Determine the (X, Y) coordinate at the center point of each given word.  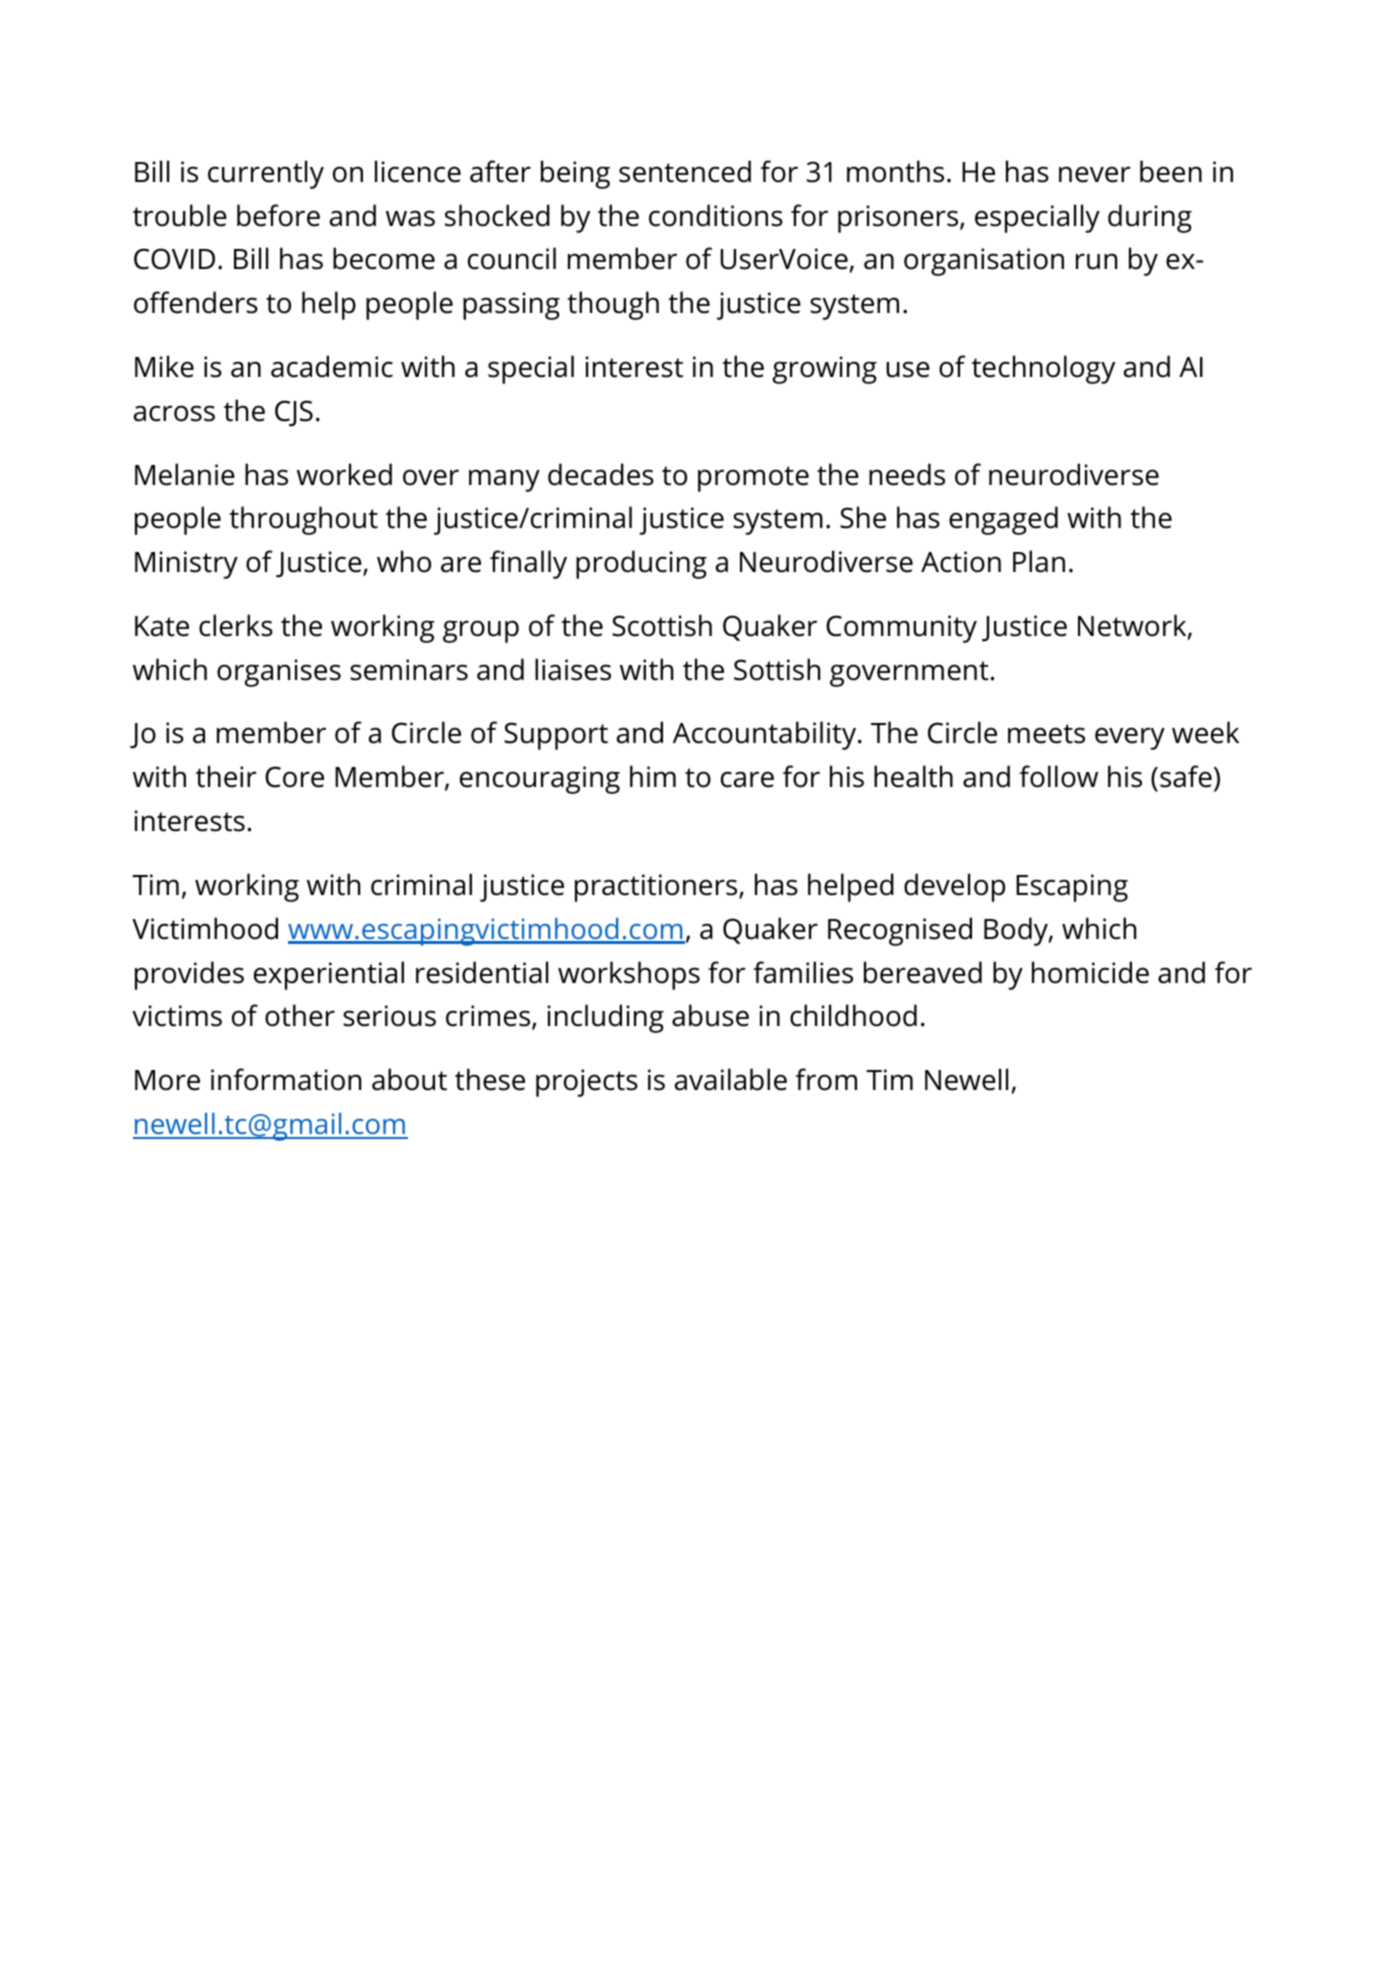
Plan (1039, 561)
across (174, 413)
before (278, 215)
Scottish (662, 625)
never (1095, 174)
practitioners (657, 888)
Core (294, 777)
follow (1058, 776)
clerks (236, 625)
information (286, 1079)
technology (1043, 369)
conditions (716, 215)
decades (601, 474)
